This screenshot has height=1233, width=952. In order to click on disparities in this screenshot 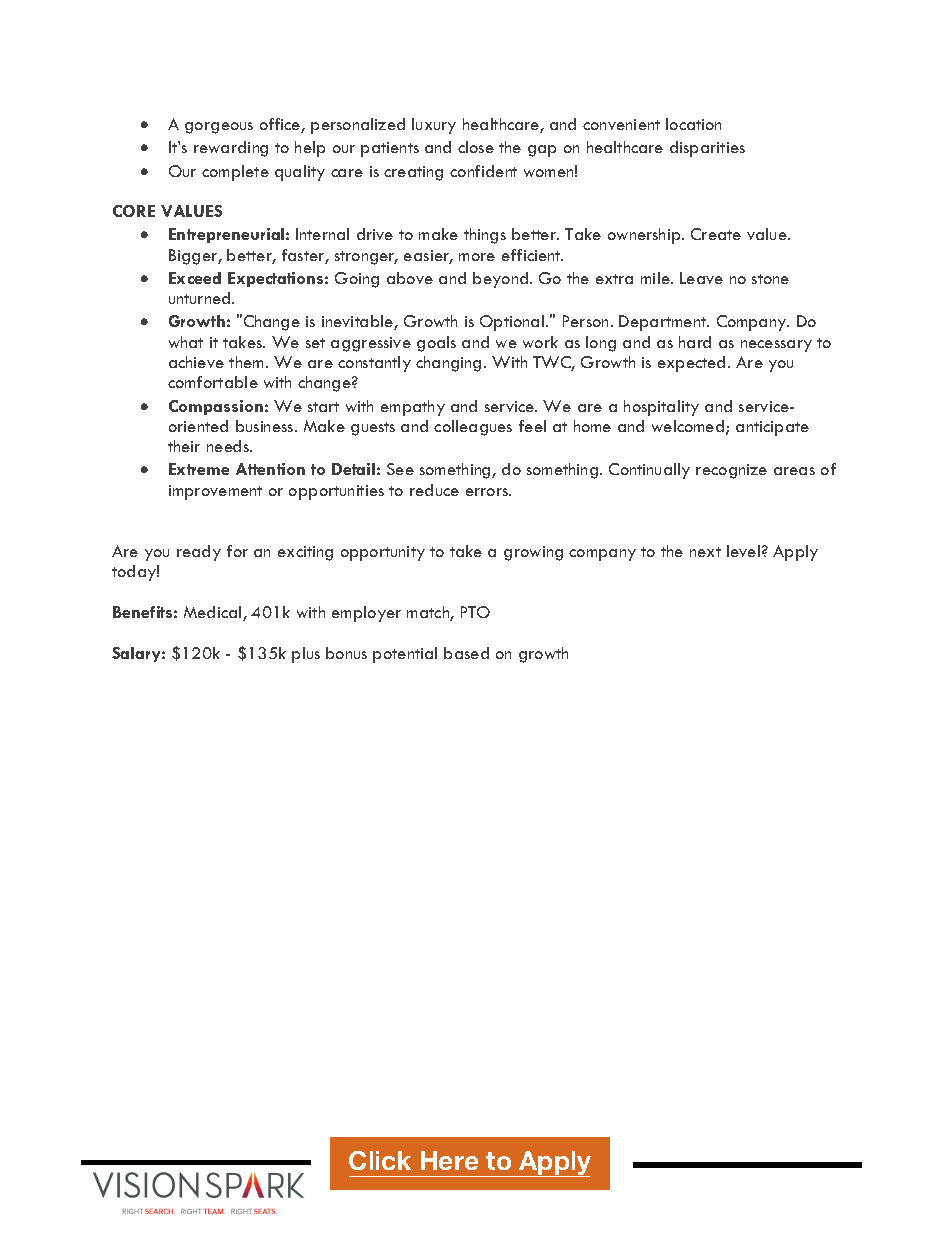, I will do `click(707, 149)`.
